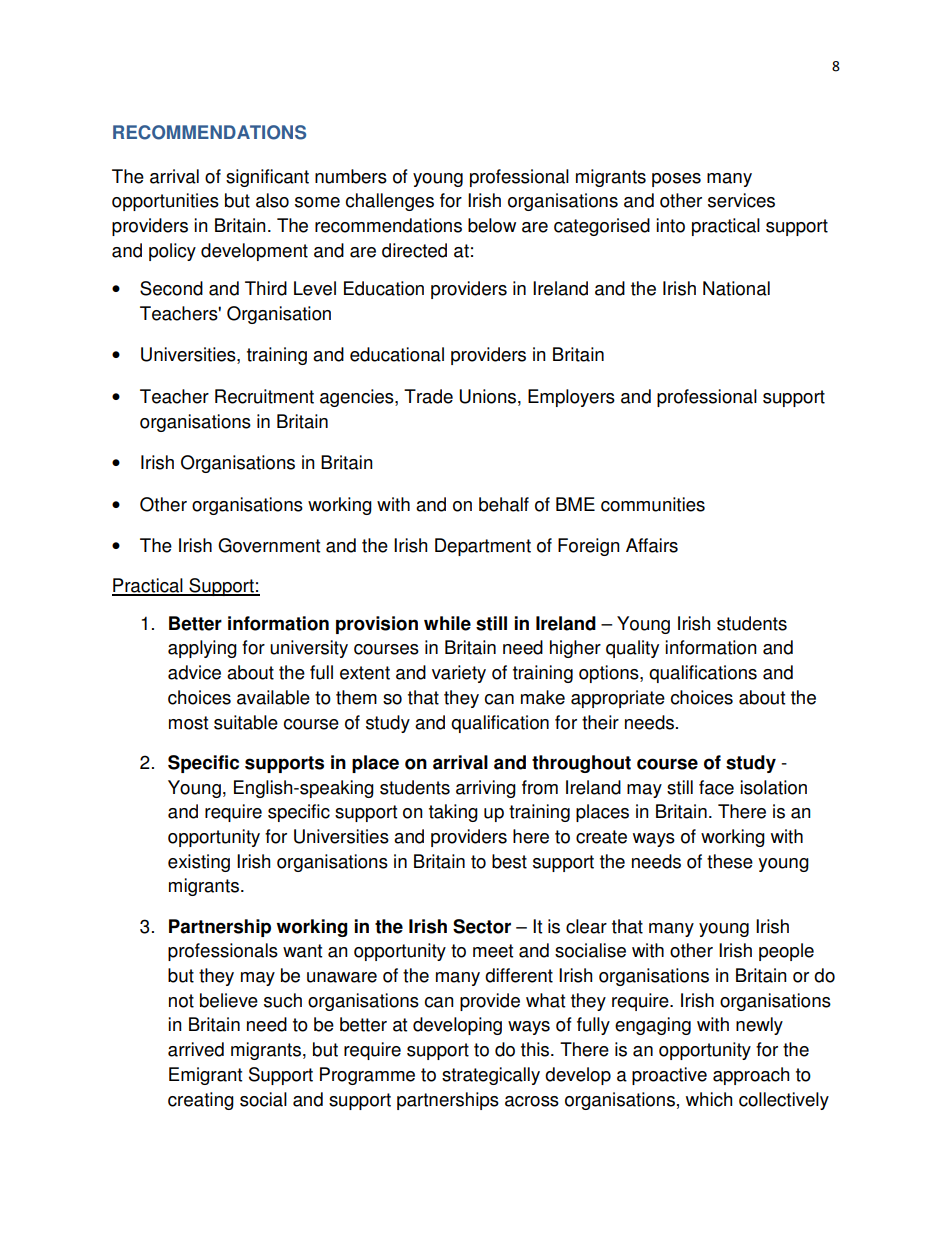 The width and height of the screenshot is (952, 1233). What do you see at coordinates (504, 504) in the screenshot?
I see `behalf` at bounding box center [504, 504].
